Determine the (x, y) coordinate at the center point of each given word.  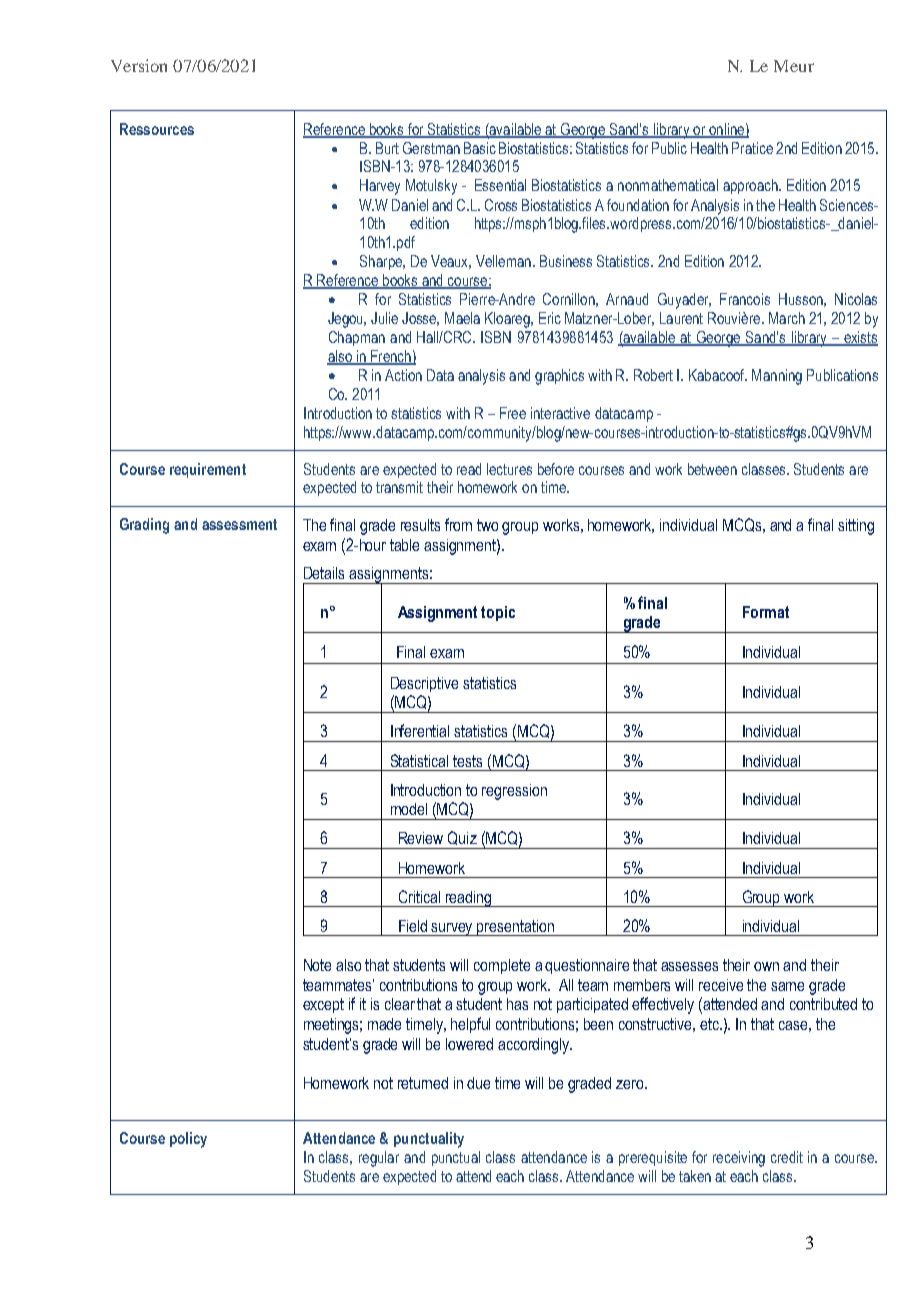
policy (188, 1140)
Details (324, 573)
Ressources (157, 129)
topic (498, 613)
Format (766, 612)
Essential (500, 185)
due (478, 1083)
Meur (794, 66)
